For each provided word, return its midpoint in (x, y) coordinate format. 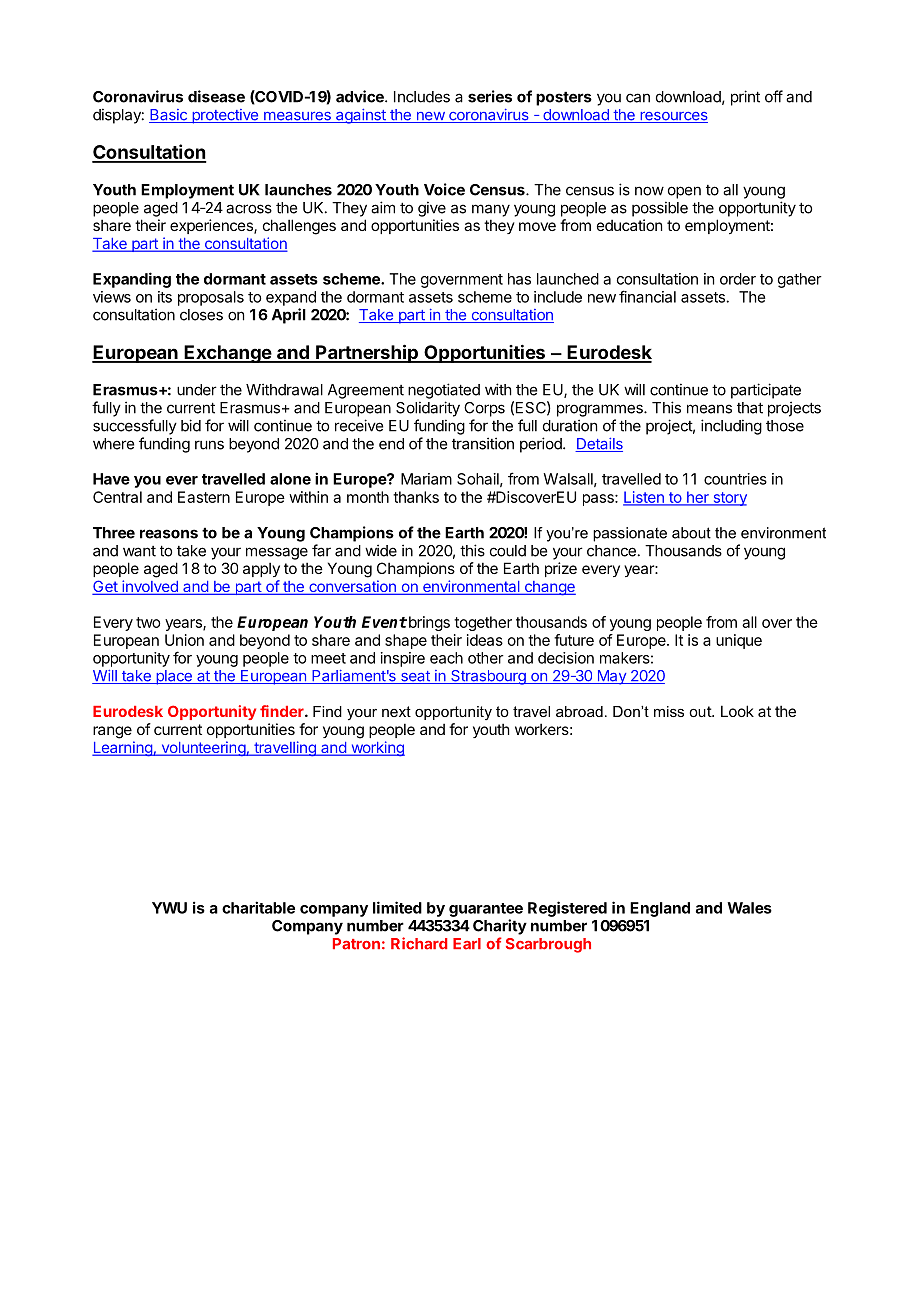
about (691, 533)
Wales (749, 908)
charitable (258, 907)
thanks (416, 497)
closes (201, 315)
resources (673, 117)
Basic (169, 116)
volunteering (203, 749)
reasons (169, 534)
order (738, 279)
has (519, 279)
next (396, 711)
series (490, 96)
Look (737, 711)
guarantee (486, 910)
